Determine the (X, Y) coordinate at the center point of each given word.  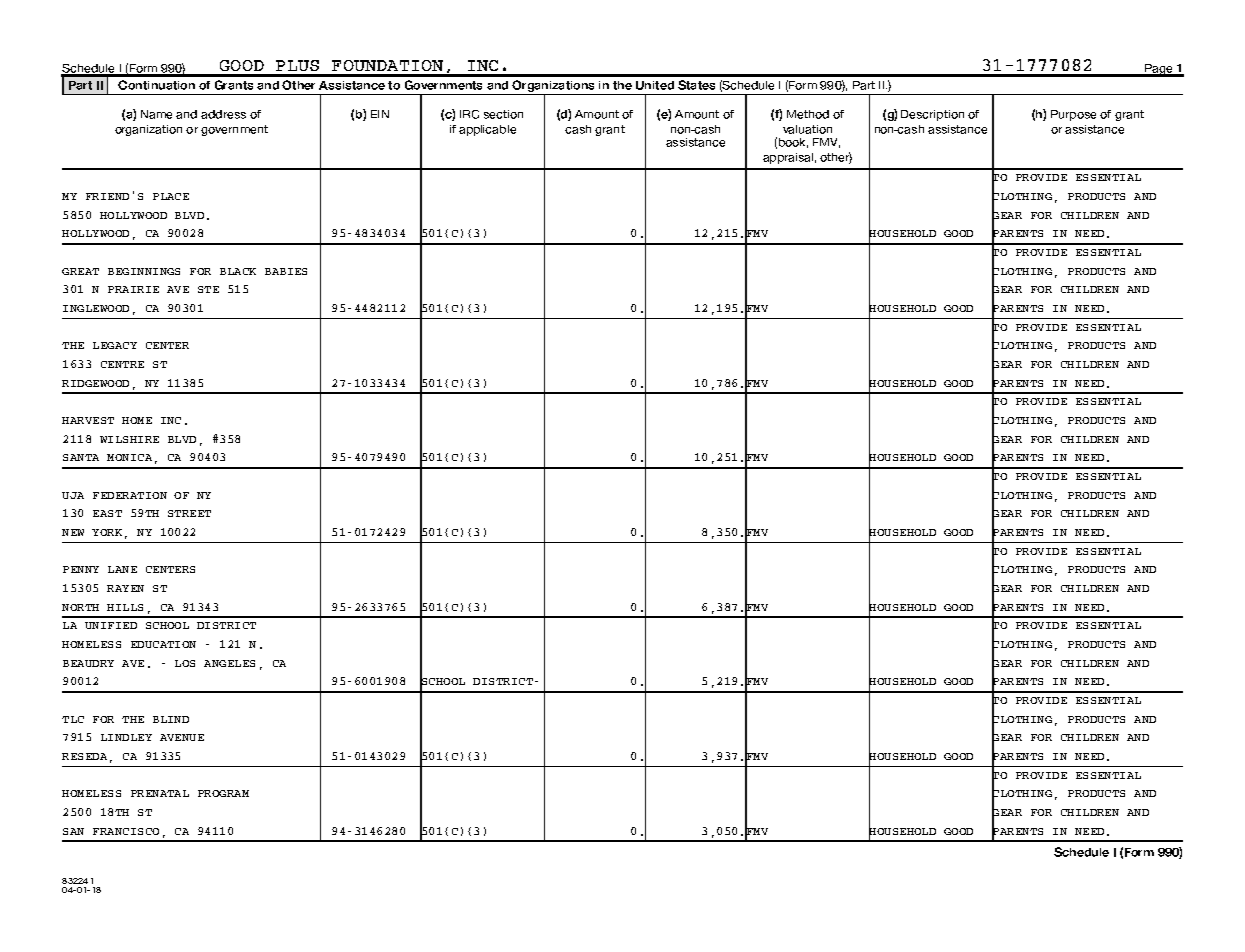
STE (208, 289)
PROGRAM (223, 793)
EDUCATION (163, 644)
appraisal (788, 158)
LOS (185, 663)
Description (932, 115)
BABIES (286, 271)
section (503, 114)
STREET (189, 513)
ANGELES (229, 663)
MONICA (129, 457)
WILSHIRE (129, 439)
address (223, 114)
